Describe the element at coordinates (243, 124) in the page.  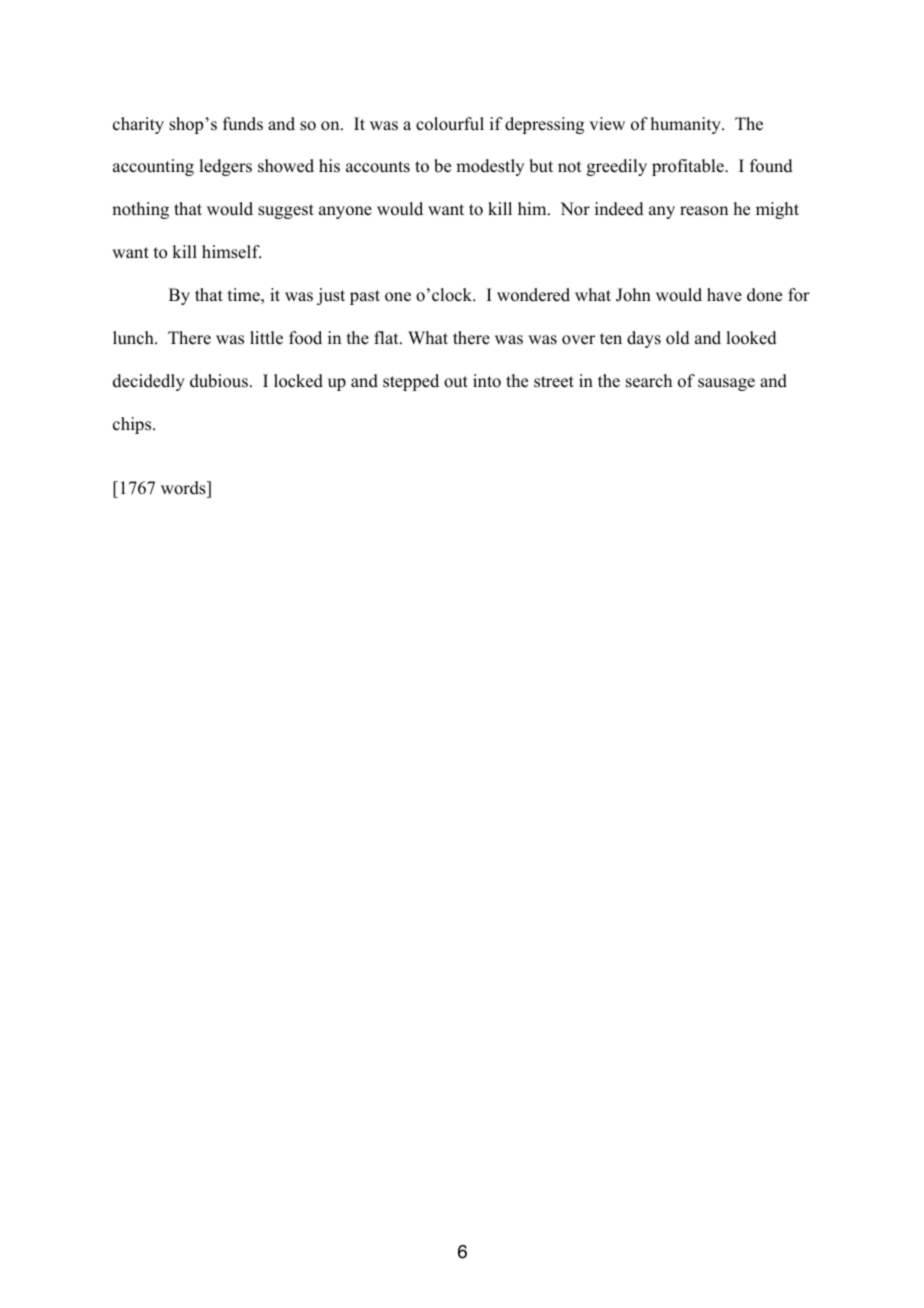
I see `funds` at that location.
